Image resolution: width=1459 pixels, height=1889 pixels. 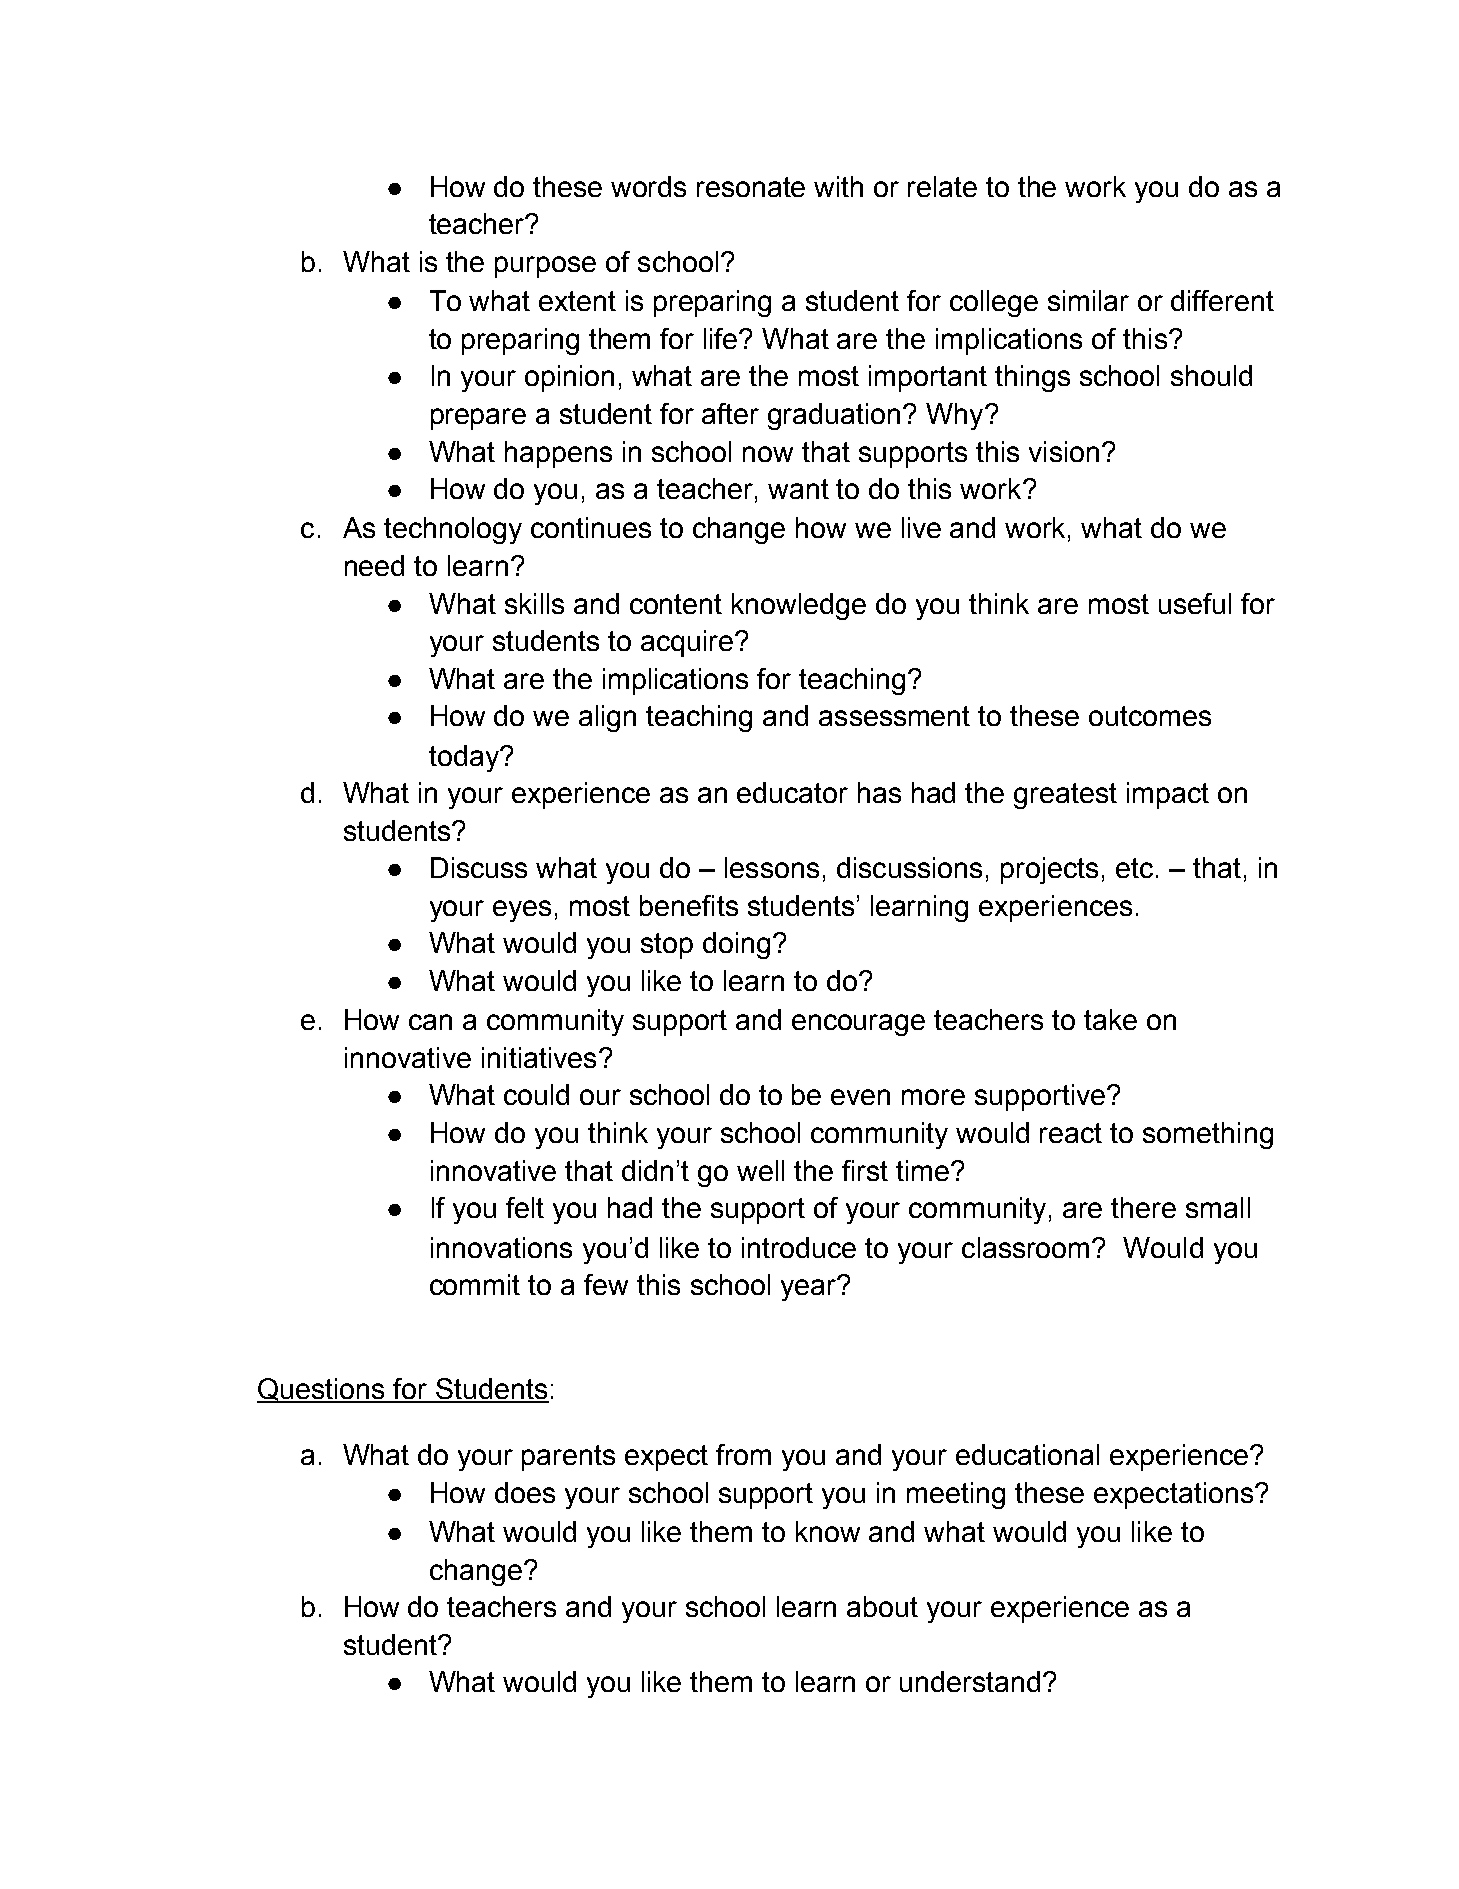 What do you see at coordinates (465, 758) in the screenshot?
I see `today` at bounding box center [465, 758].
